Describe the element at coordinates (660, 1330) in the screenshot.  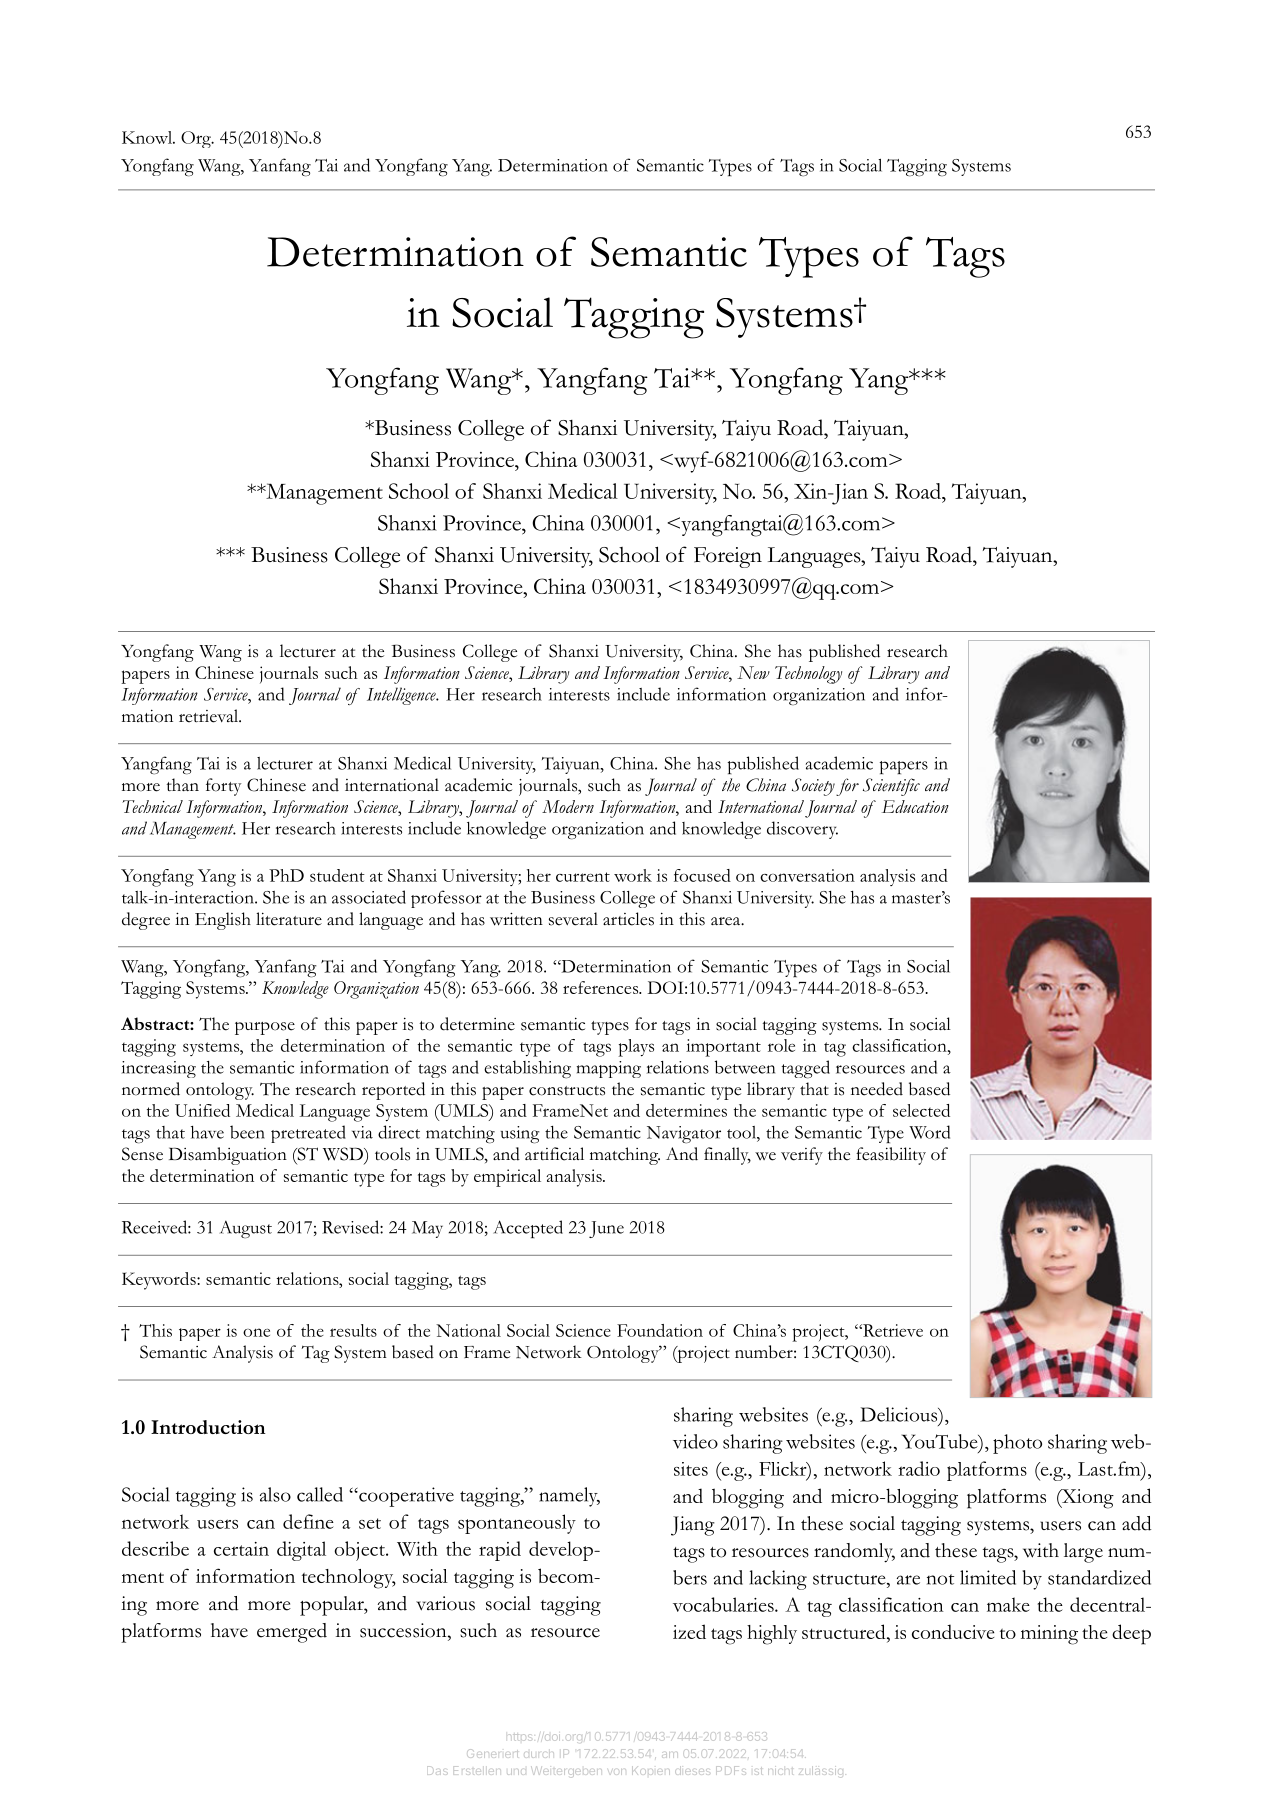
I see `Foundation` at that location.
